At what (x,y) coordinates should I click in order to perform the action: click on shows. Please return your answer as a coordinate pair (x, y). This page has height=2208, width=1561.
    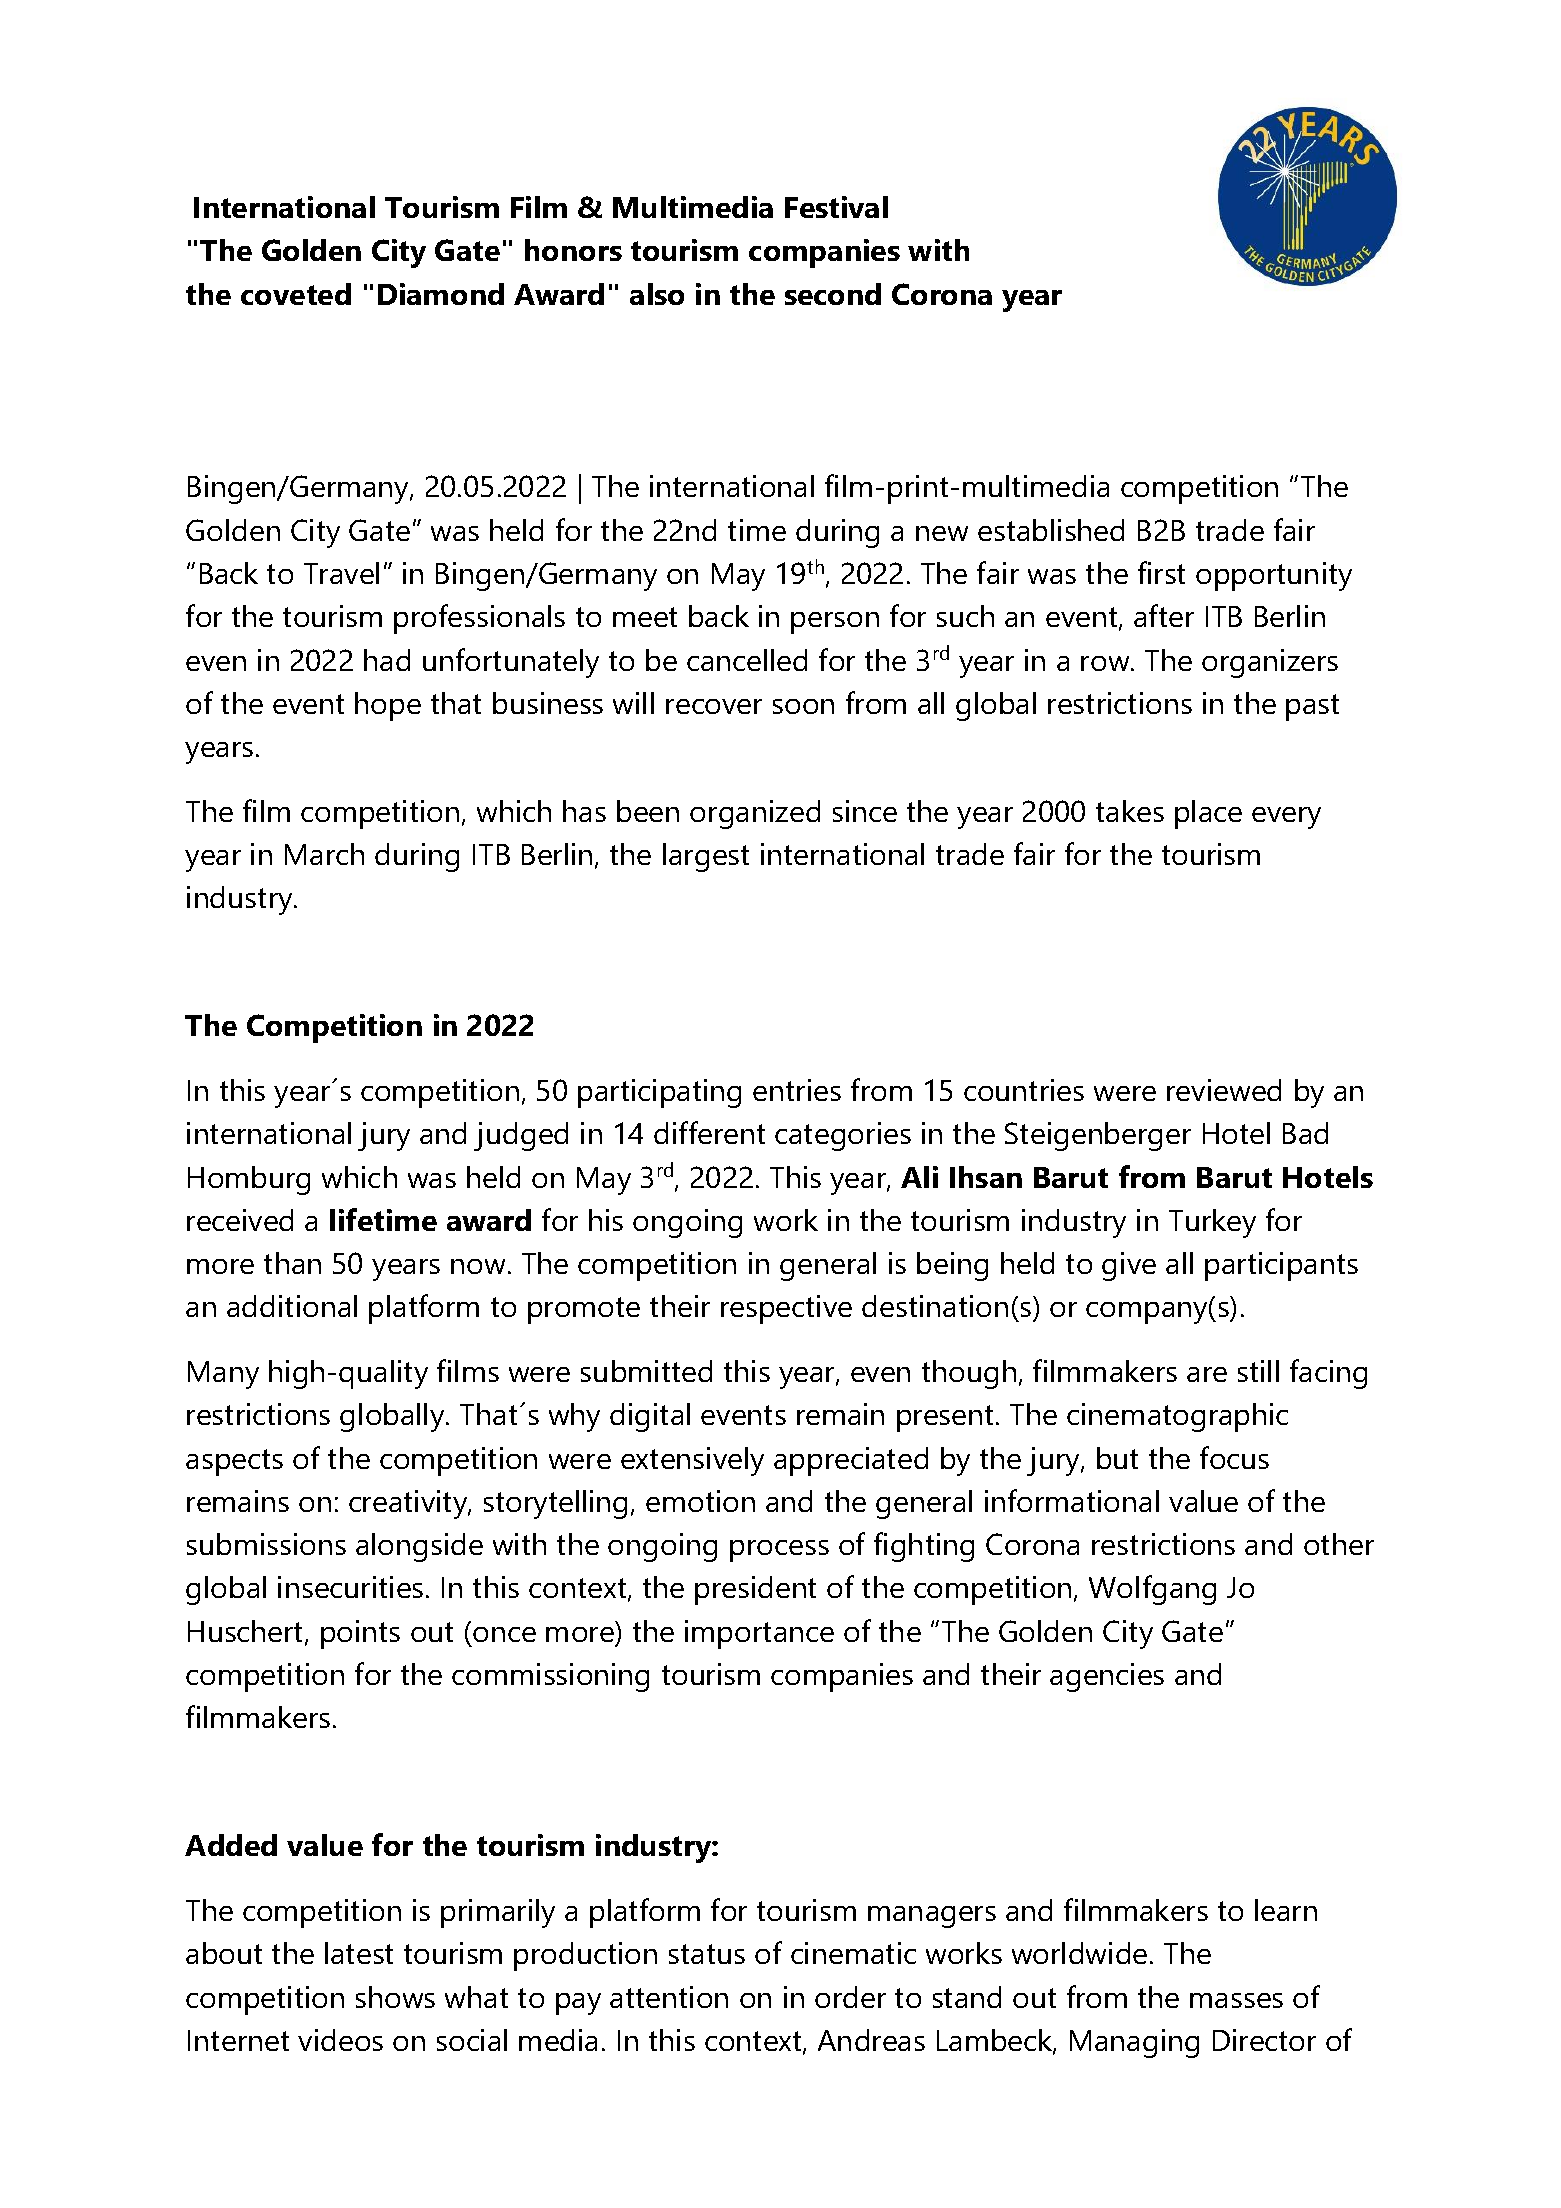
    Looking at the image, I should click on (395, 1997).
